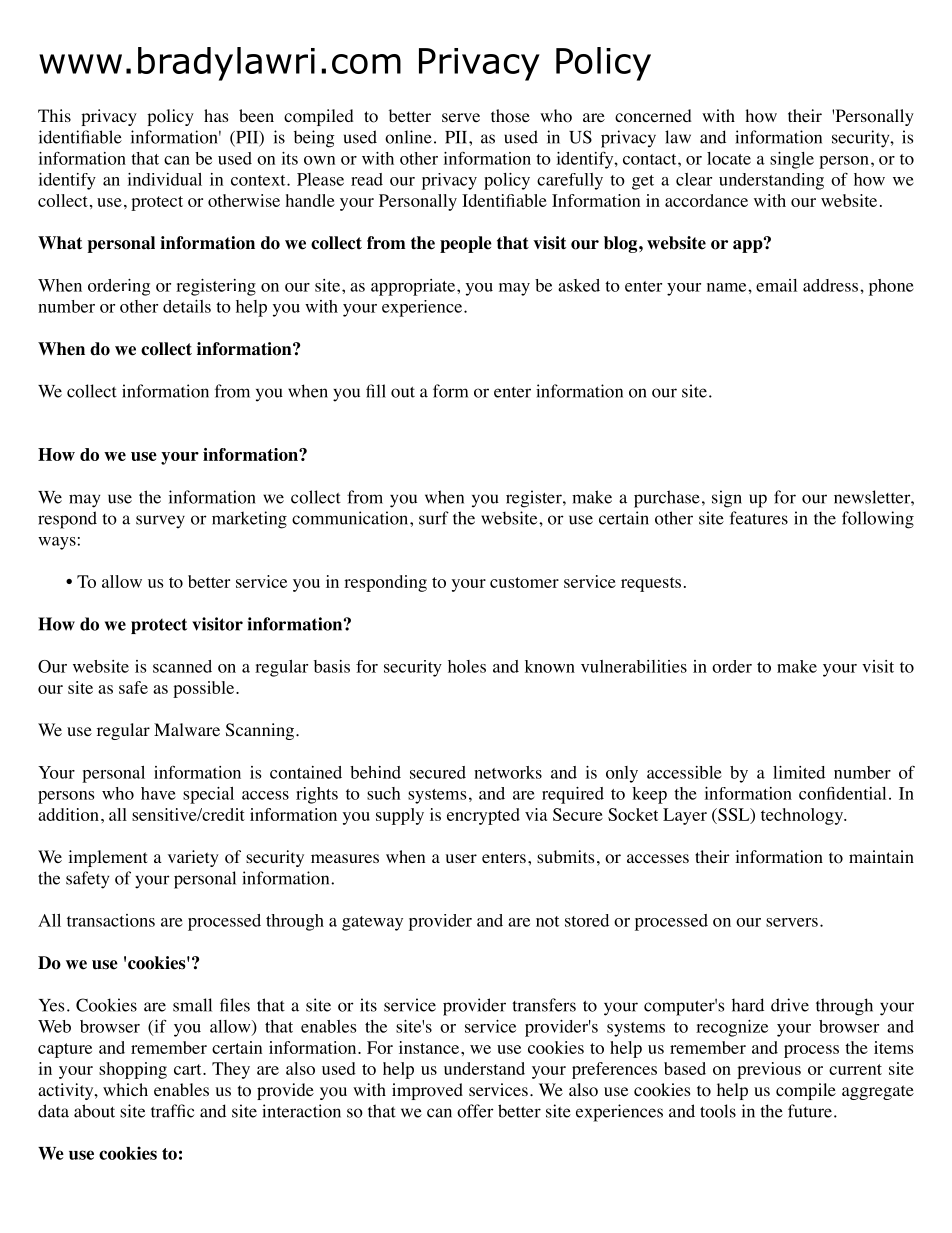 Image resolution: width=952 pixels, height=1233 pixels. I want to click on scanned, so click(182, 666).
